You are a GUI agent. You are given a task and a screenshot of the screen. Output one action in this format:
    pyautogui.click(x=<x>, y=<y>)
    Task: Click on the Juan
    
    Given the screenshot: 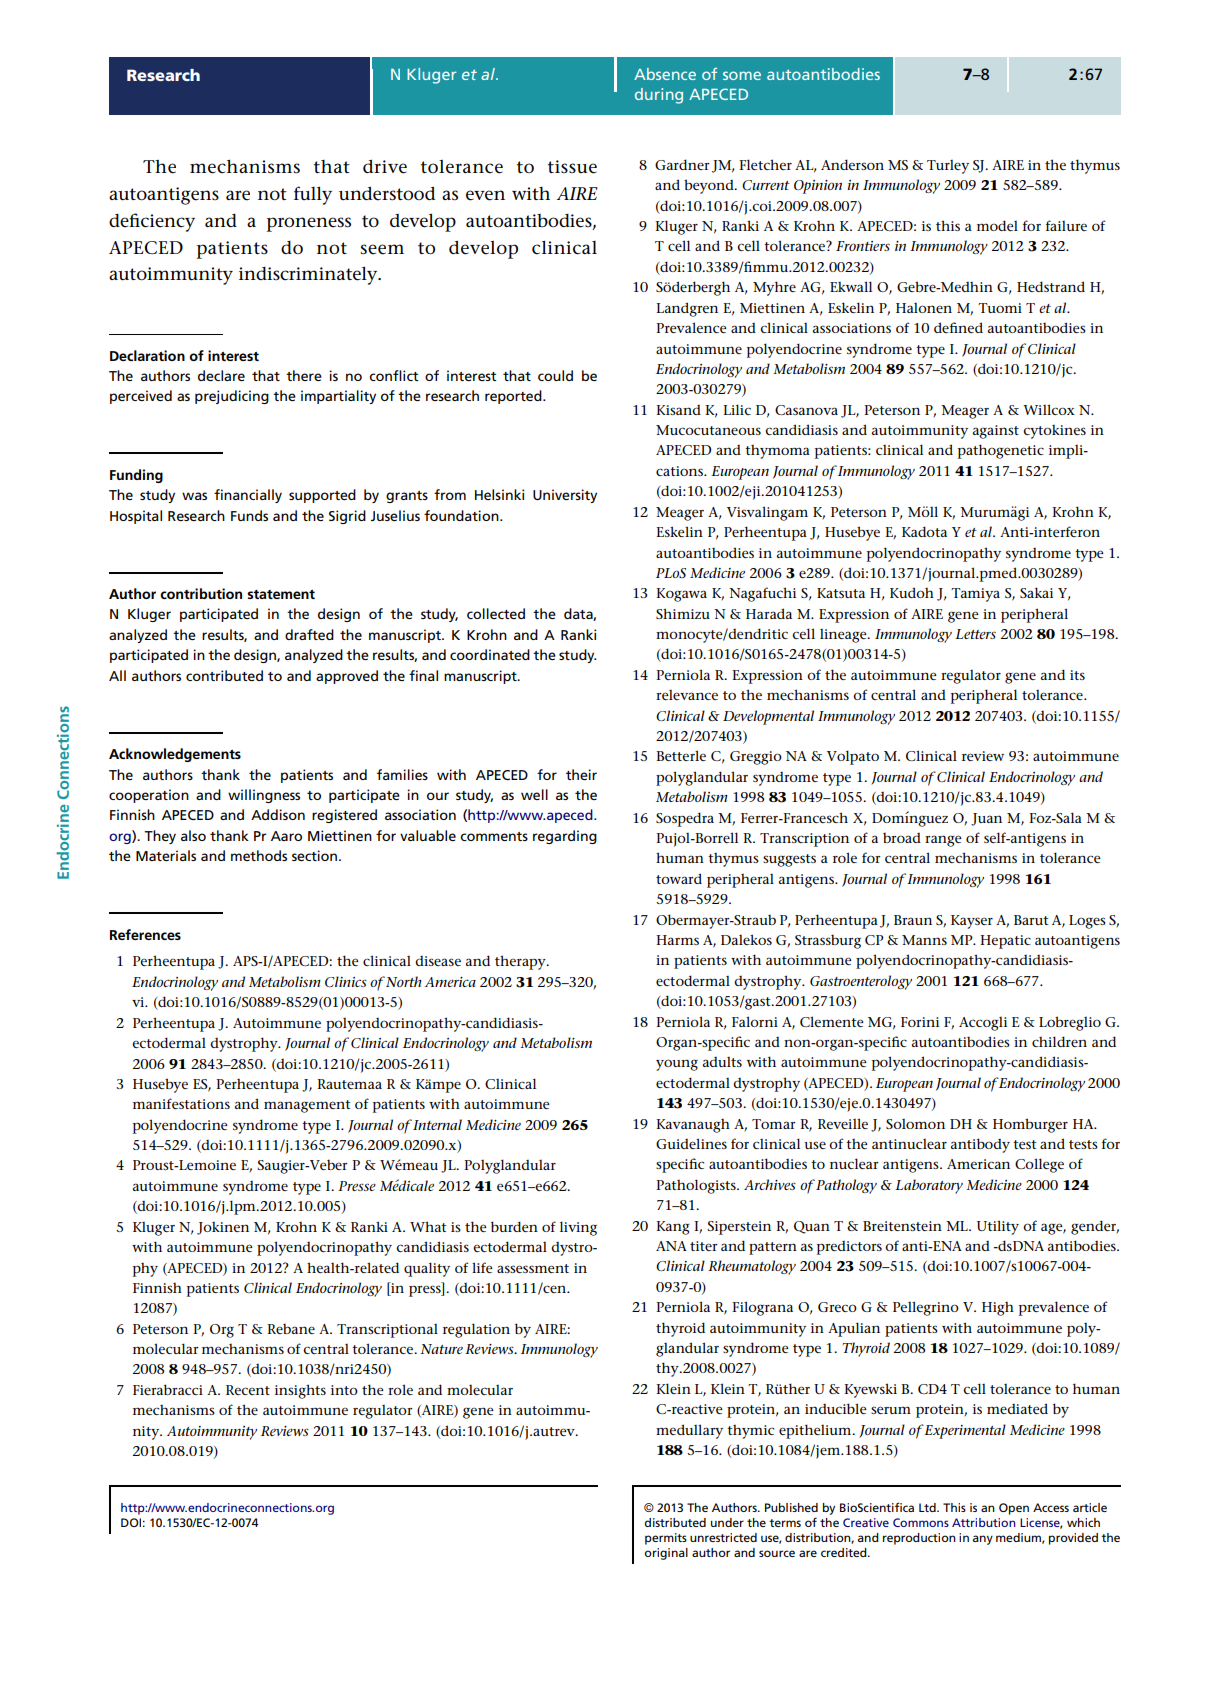 What is the action you would take?
    pyautogui.click(x=986, y=819)
